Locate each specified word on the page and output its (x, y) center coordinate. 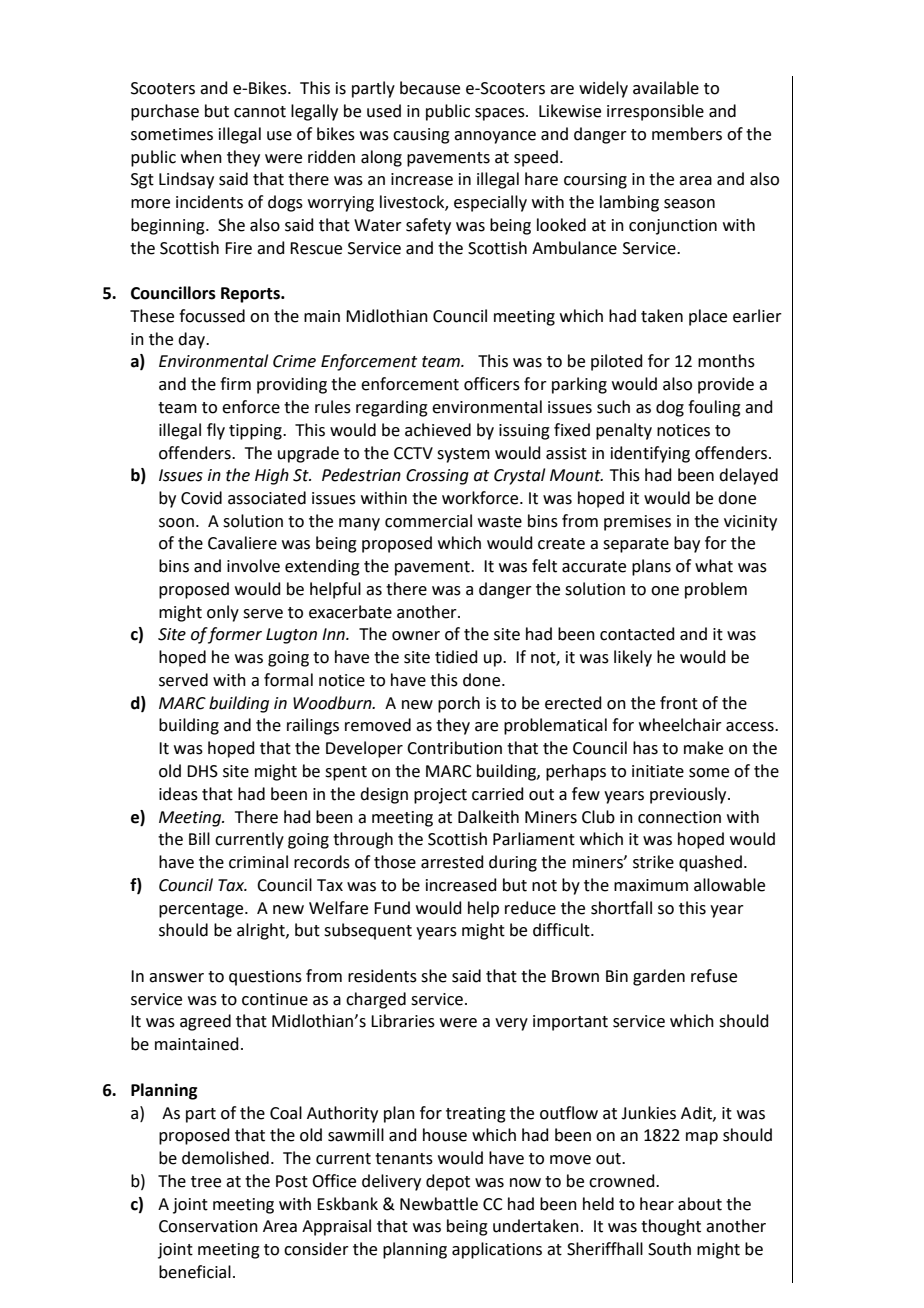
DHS (202, 771)
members (687, 134)
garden (659, 977)
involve (253, 566)
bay (687, 544)
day (193, 340)
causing (421, 136)
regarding (392, 408)
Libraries (403, 1021)
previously (689, 795)
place (708, 317)
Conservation (208, 1226)
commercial (428, 521)
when (201, 157)
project (440, 796)
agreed (205, 1022)
